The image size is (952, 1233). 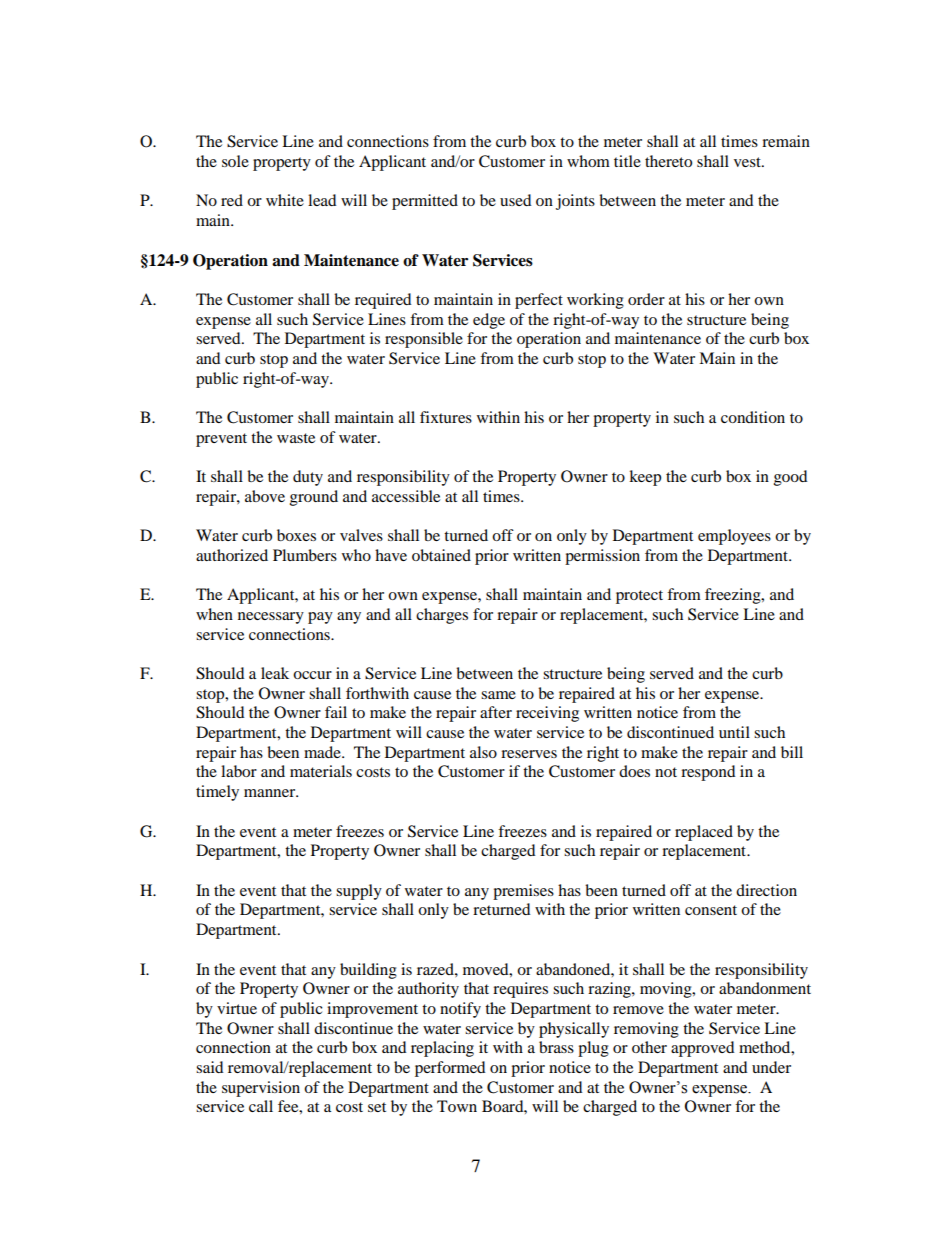 I want to click on vest, so click(x=748, y=162).
